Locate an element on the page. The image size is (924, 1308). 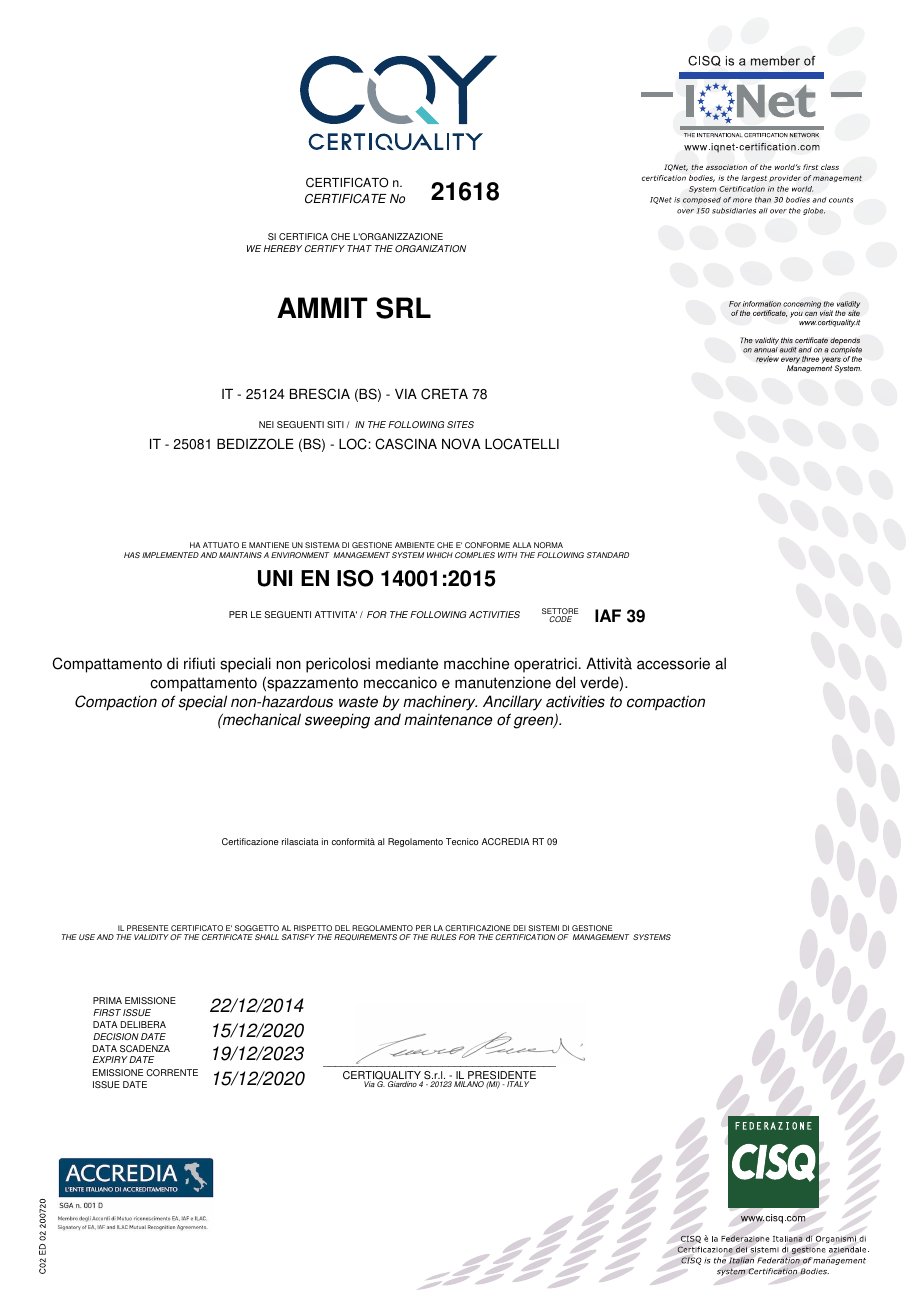
waste is located at coordinates (358, 702).
